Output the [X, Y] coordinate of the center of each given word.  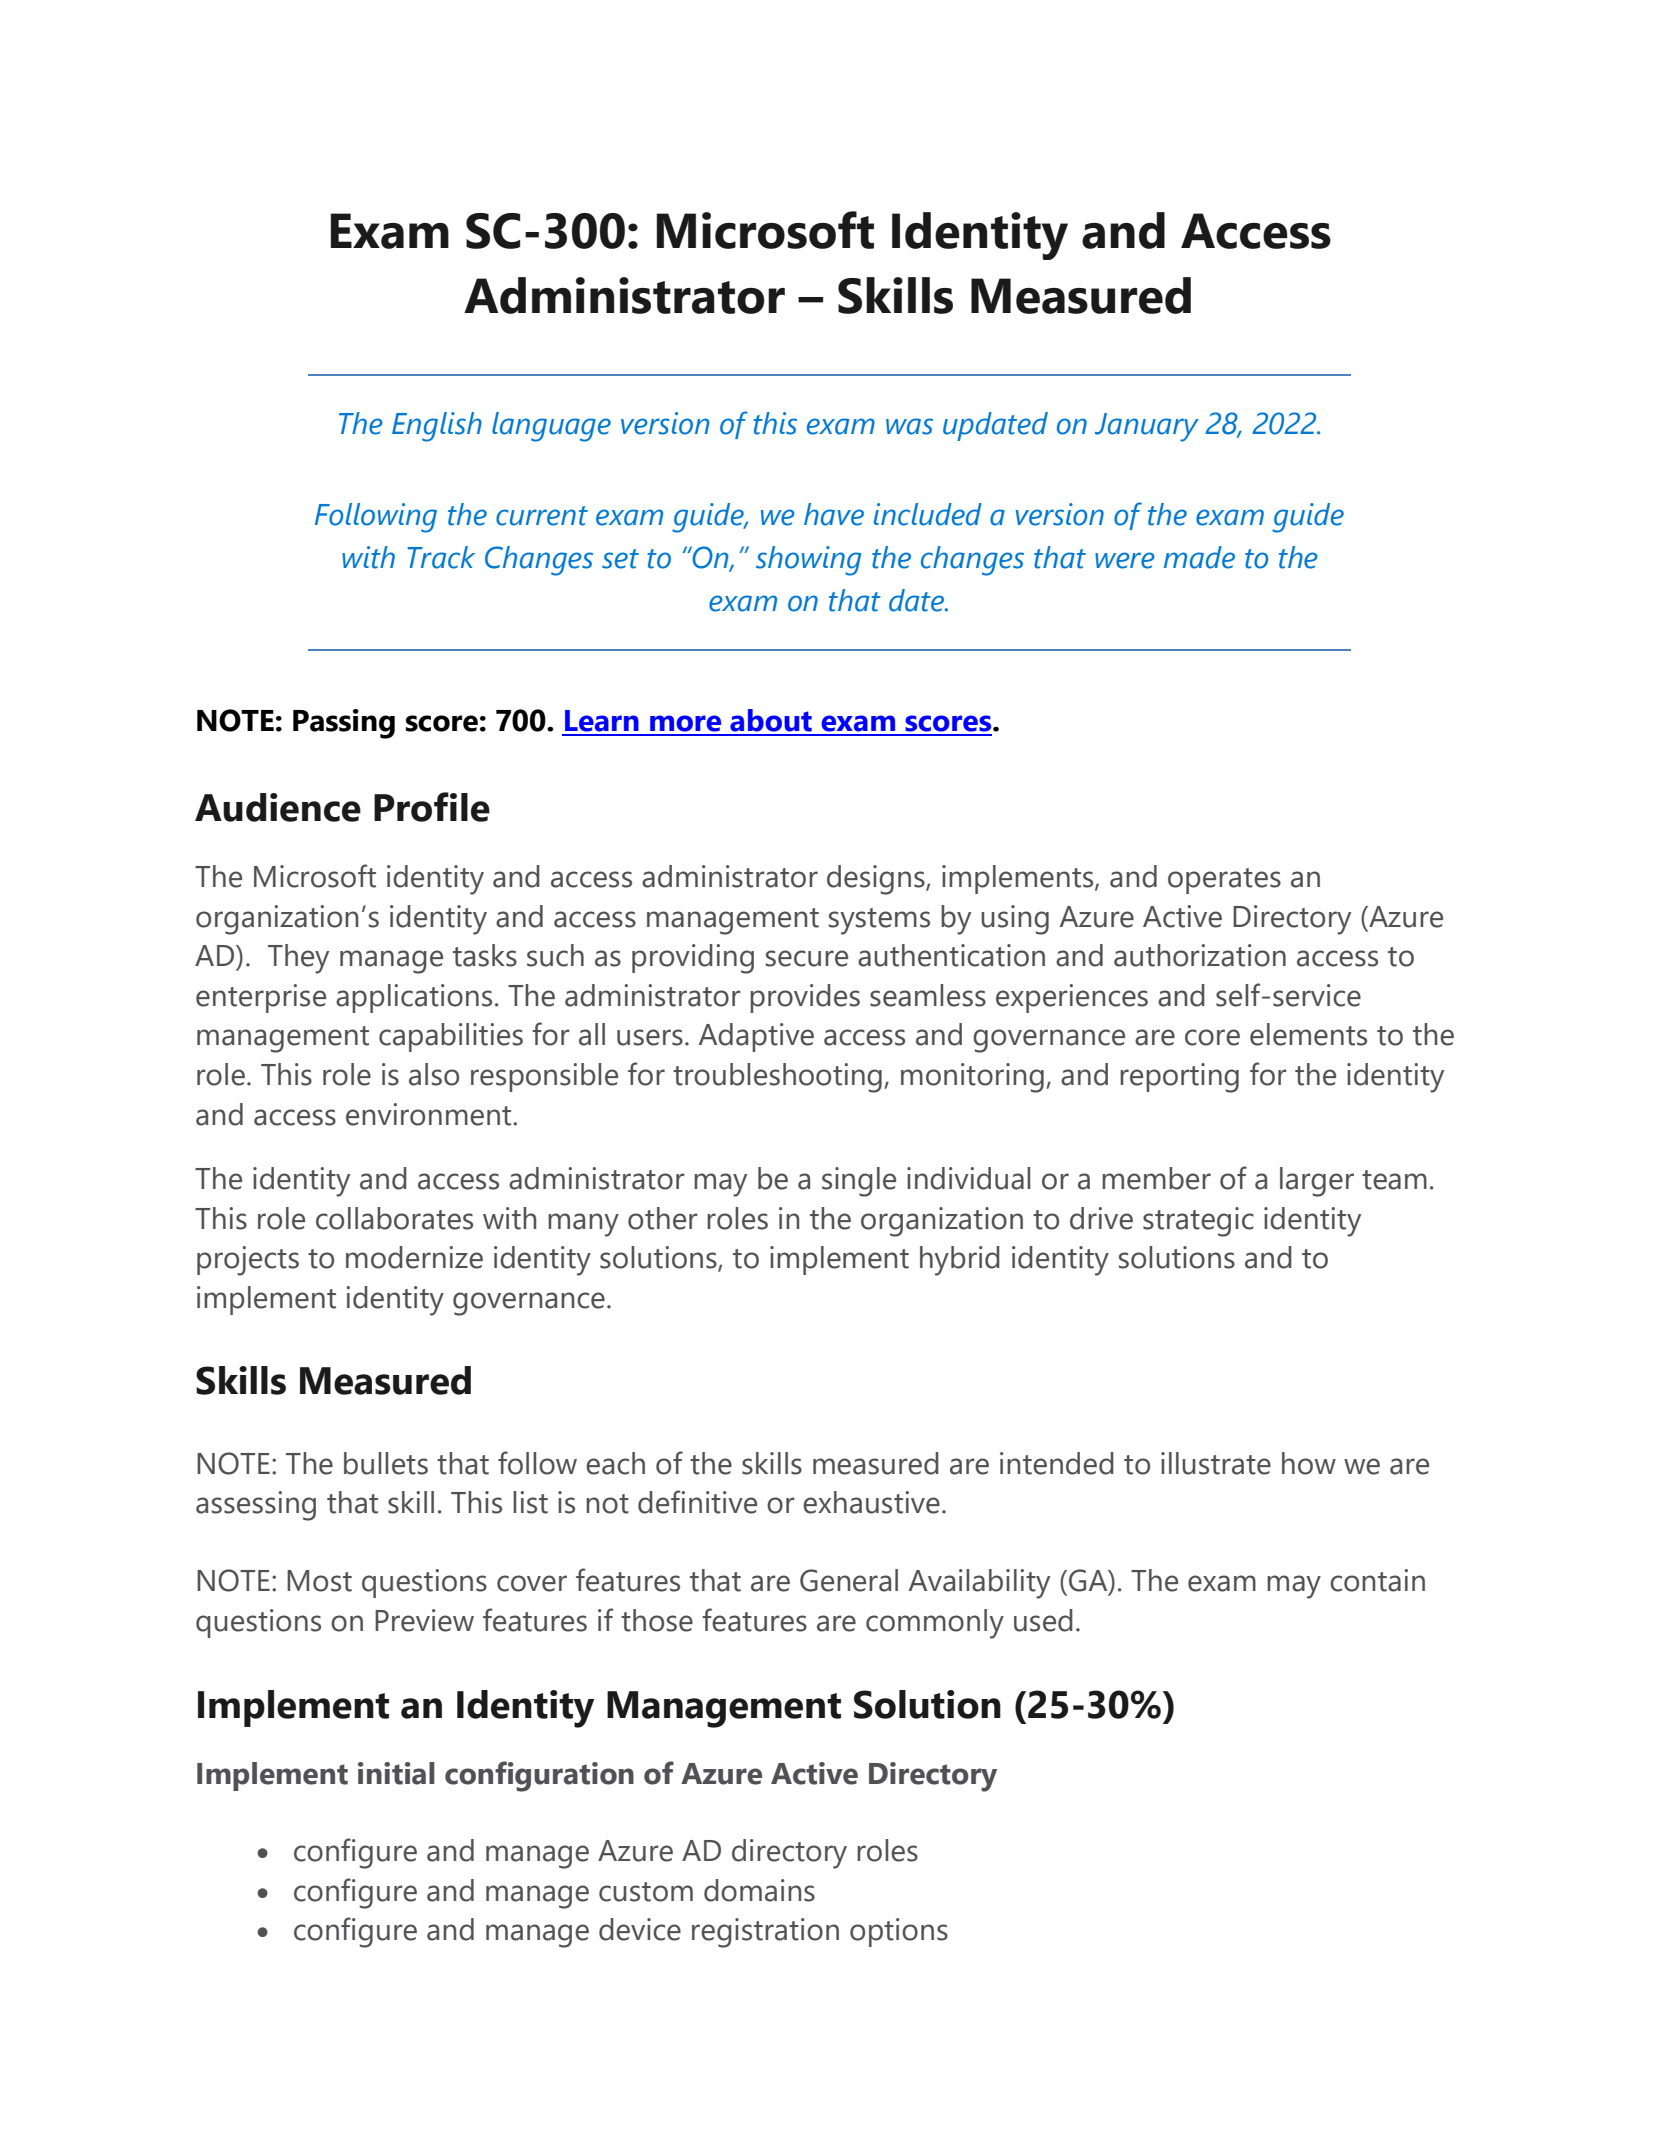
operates [1224, 881]
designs [877, 880]
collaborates [394, 1218]
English [437, 427]
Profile [432, 807]
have [834, 514]
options [899, 1932]
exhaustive [871, 1502]
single [859, 1182]
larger [1317, 1182]
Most [319, 1581]
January [1147, 427]
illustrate [1216, 1463]
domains [759, 1890]
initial [396, 1773]
